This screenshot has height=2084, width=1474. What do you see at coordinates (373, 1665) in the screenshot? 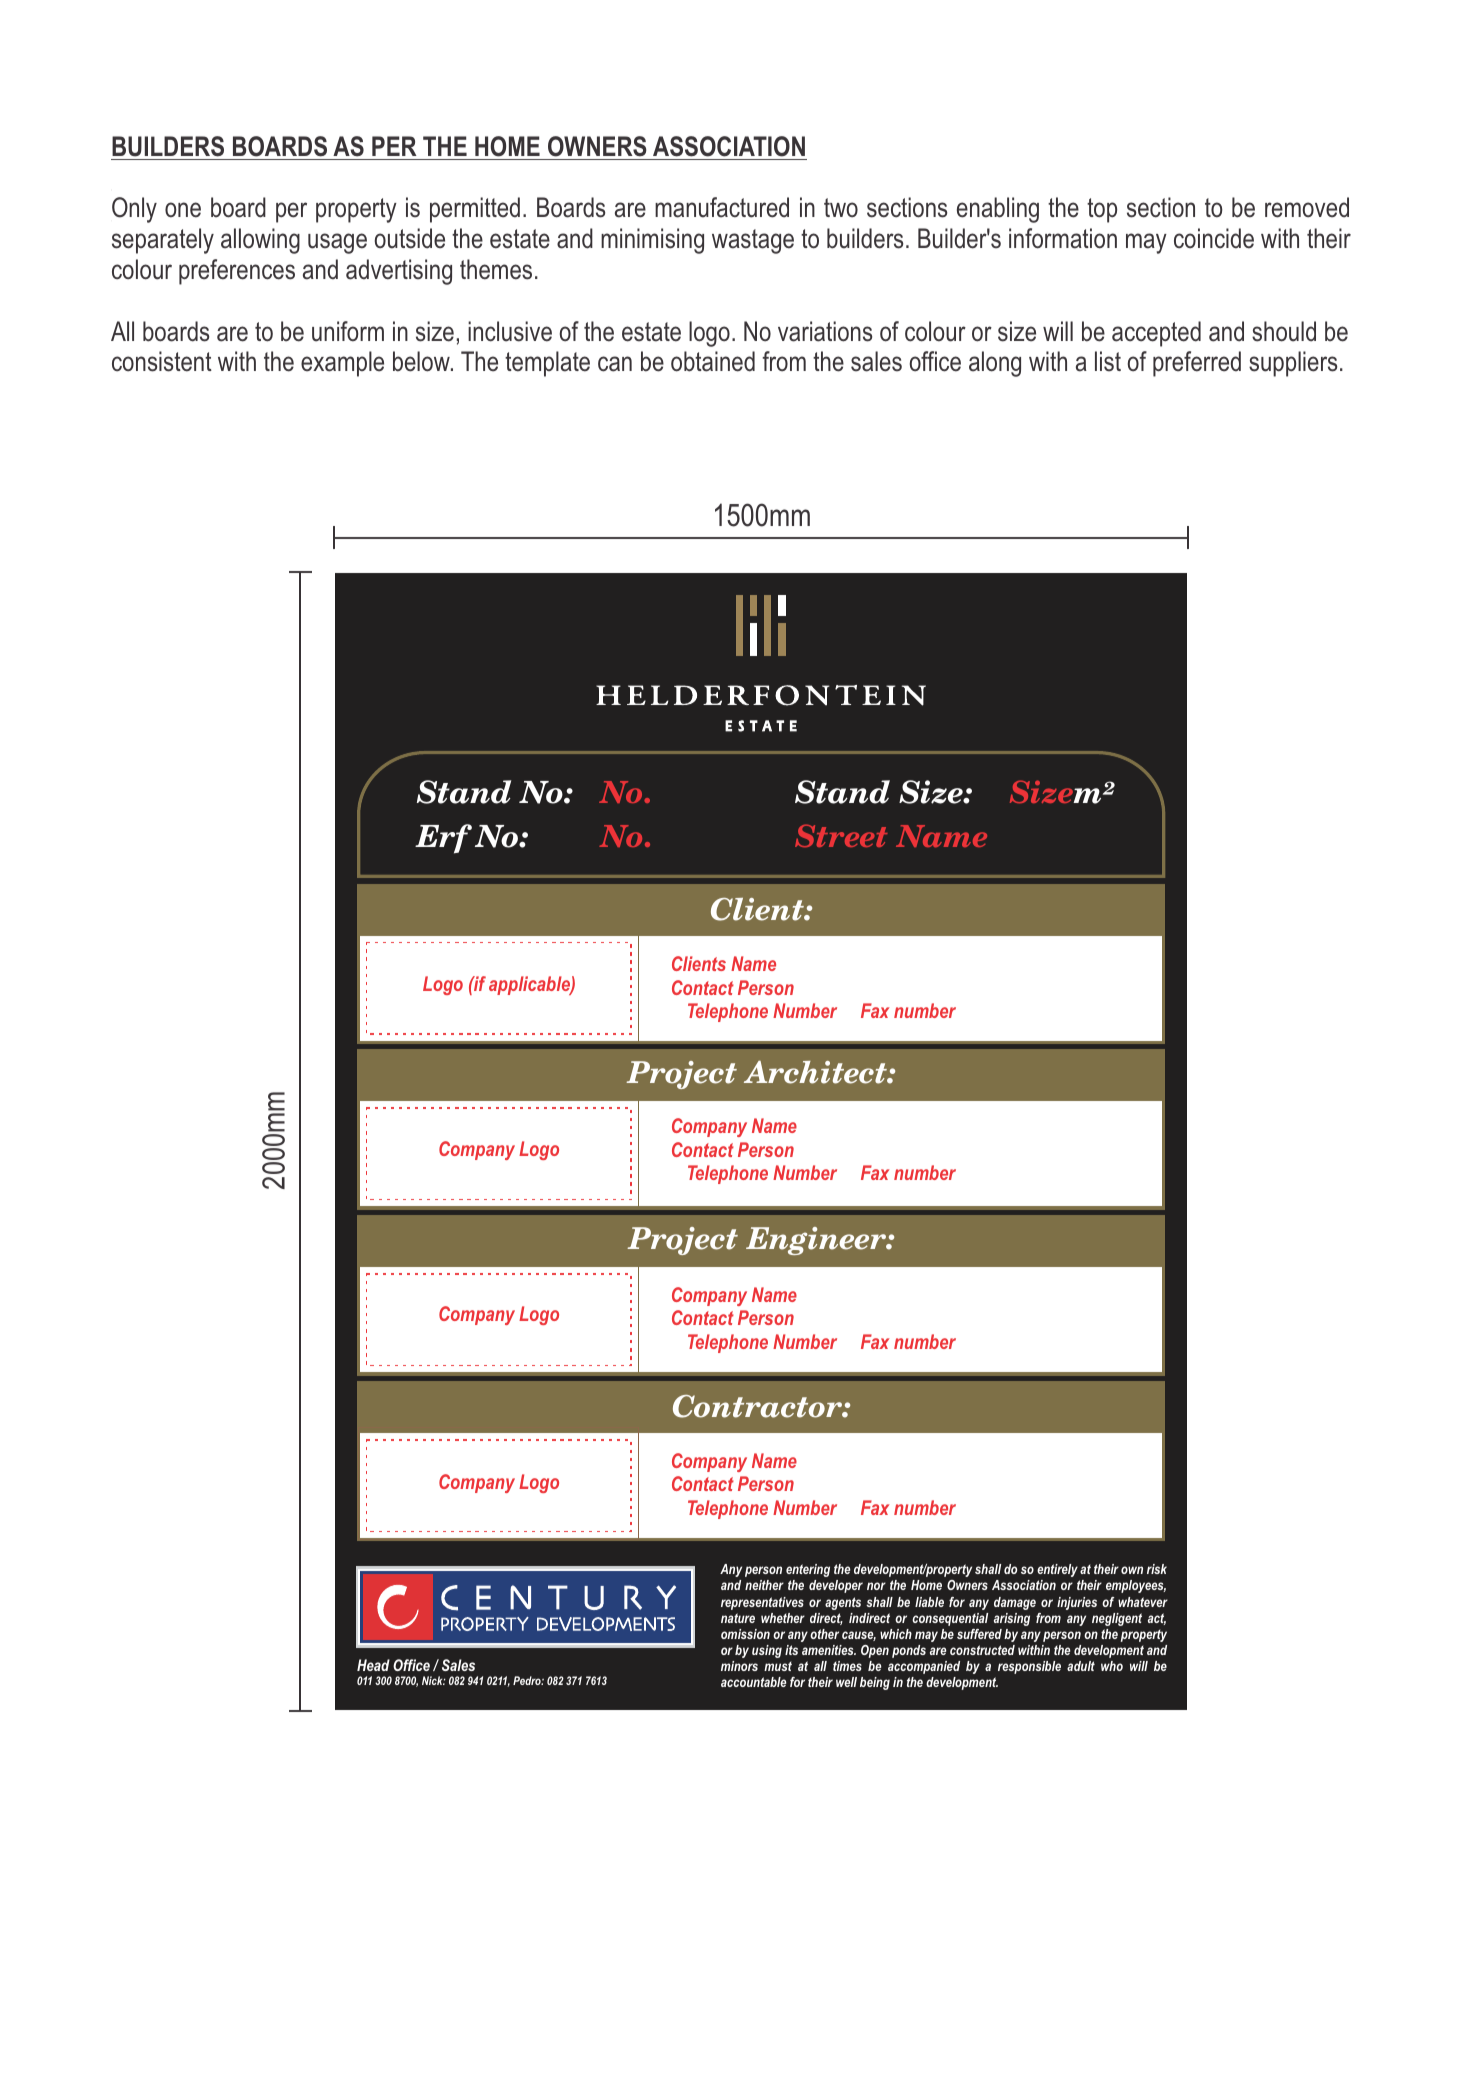
I see `Head` at bounding box center [373, 1665].
